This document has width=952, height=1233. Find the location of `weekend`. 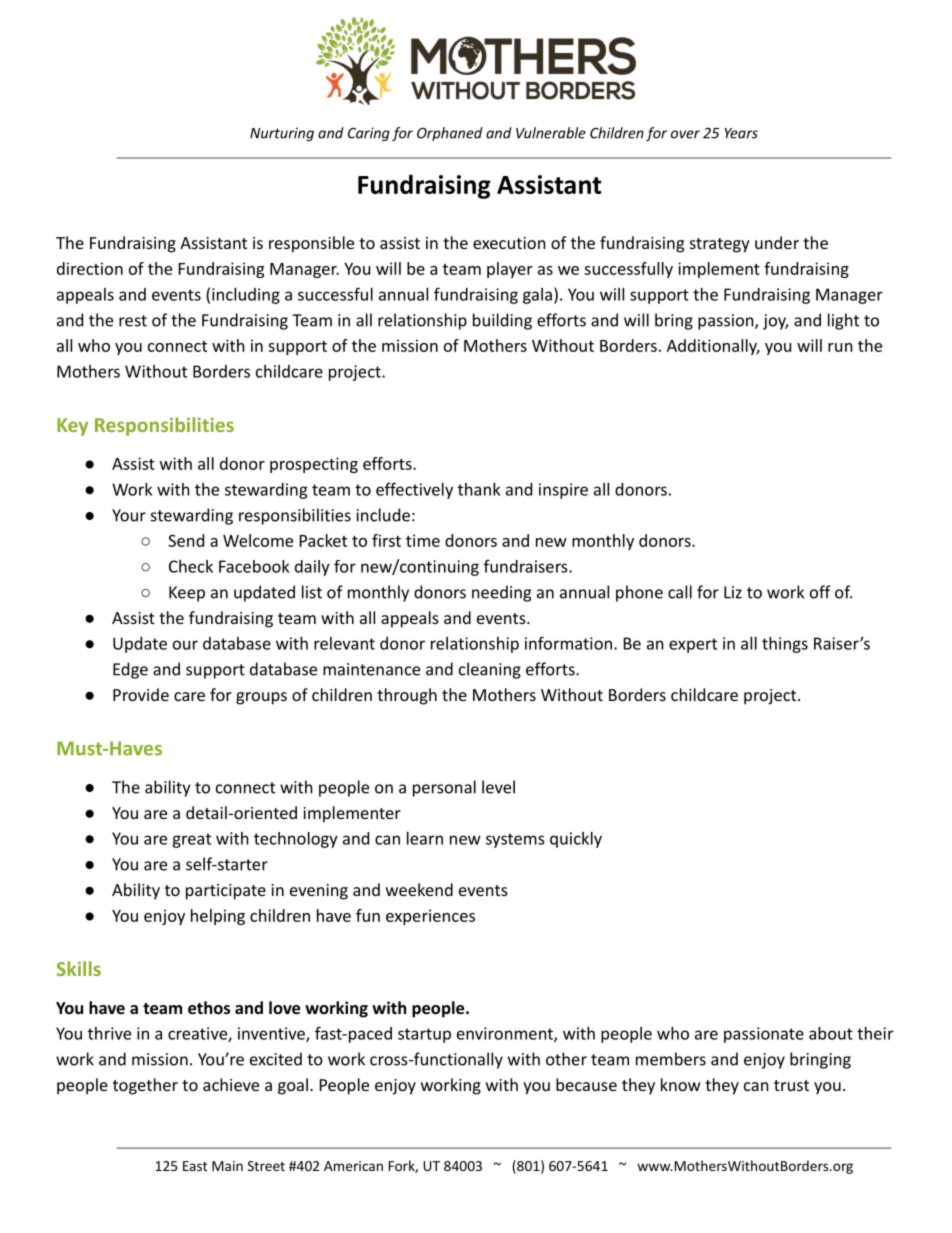

weekend is located at coordinates (419, 889).
